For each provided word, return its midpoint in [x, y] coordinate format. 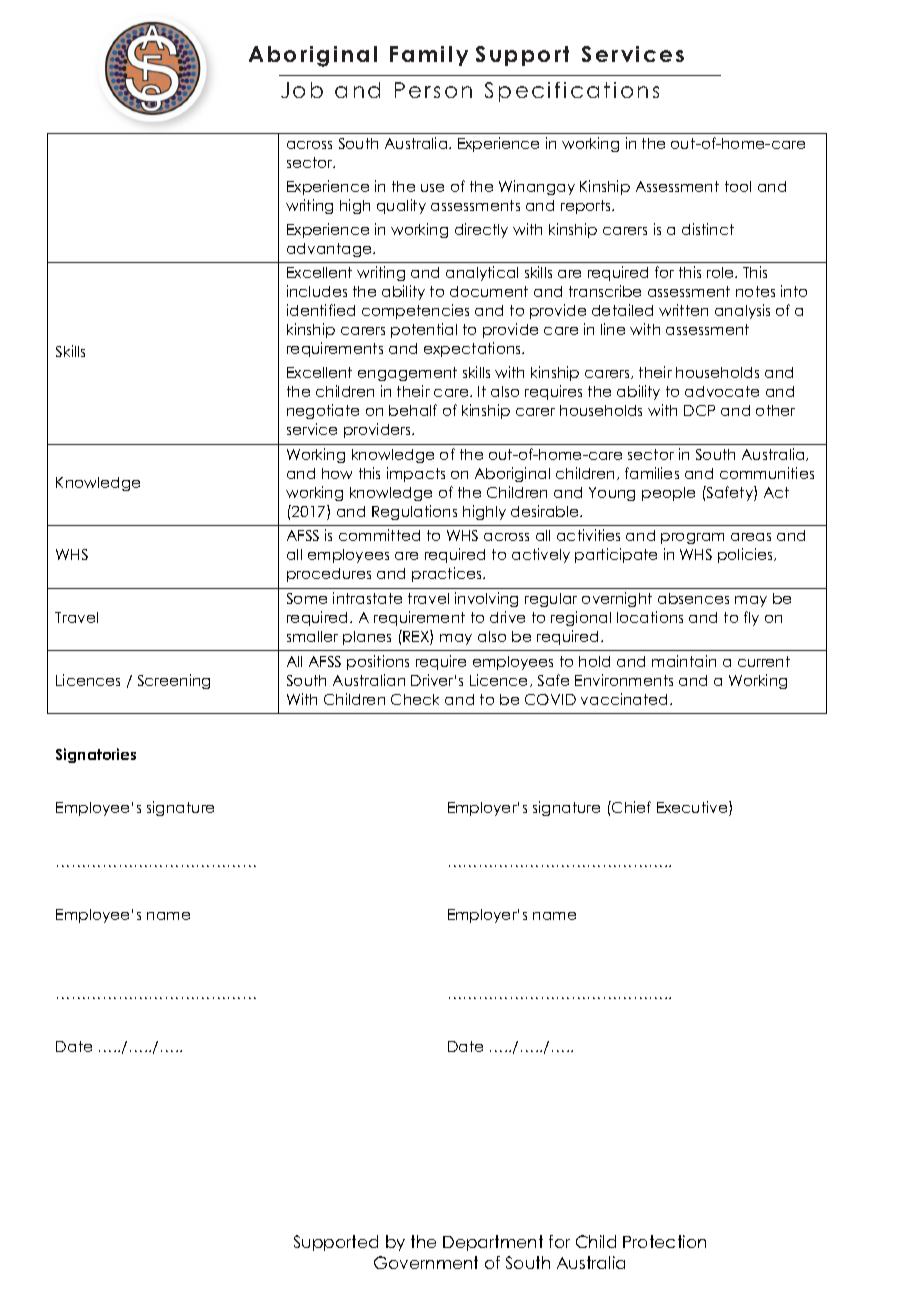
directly [481, 230]
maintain [684, 661]
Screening [174, 681]
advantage [330, 250]
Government [426, 1262]
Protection [664, 1241]
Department [493, 1243]
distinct [708, 229]
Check [415, 699]
